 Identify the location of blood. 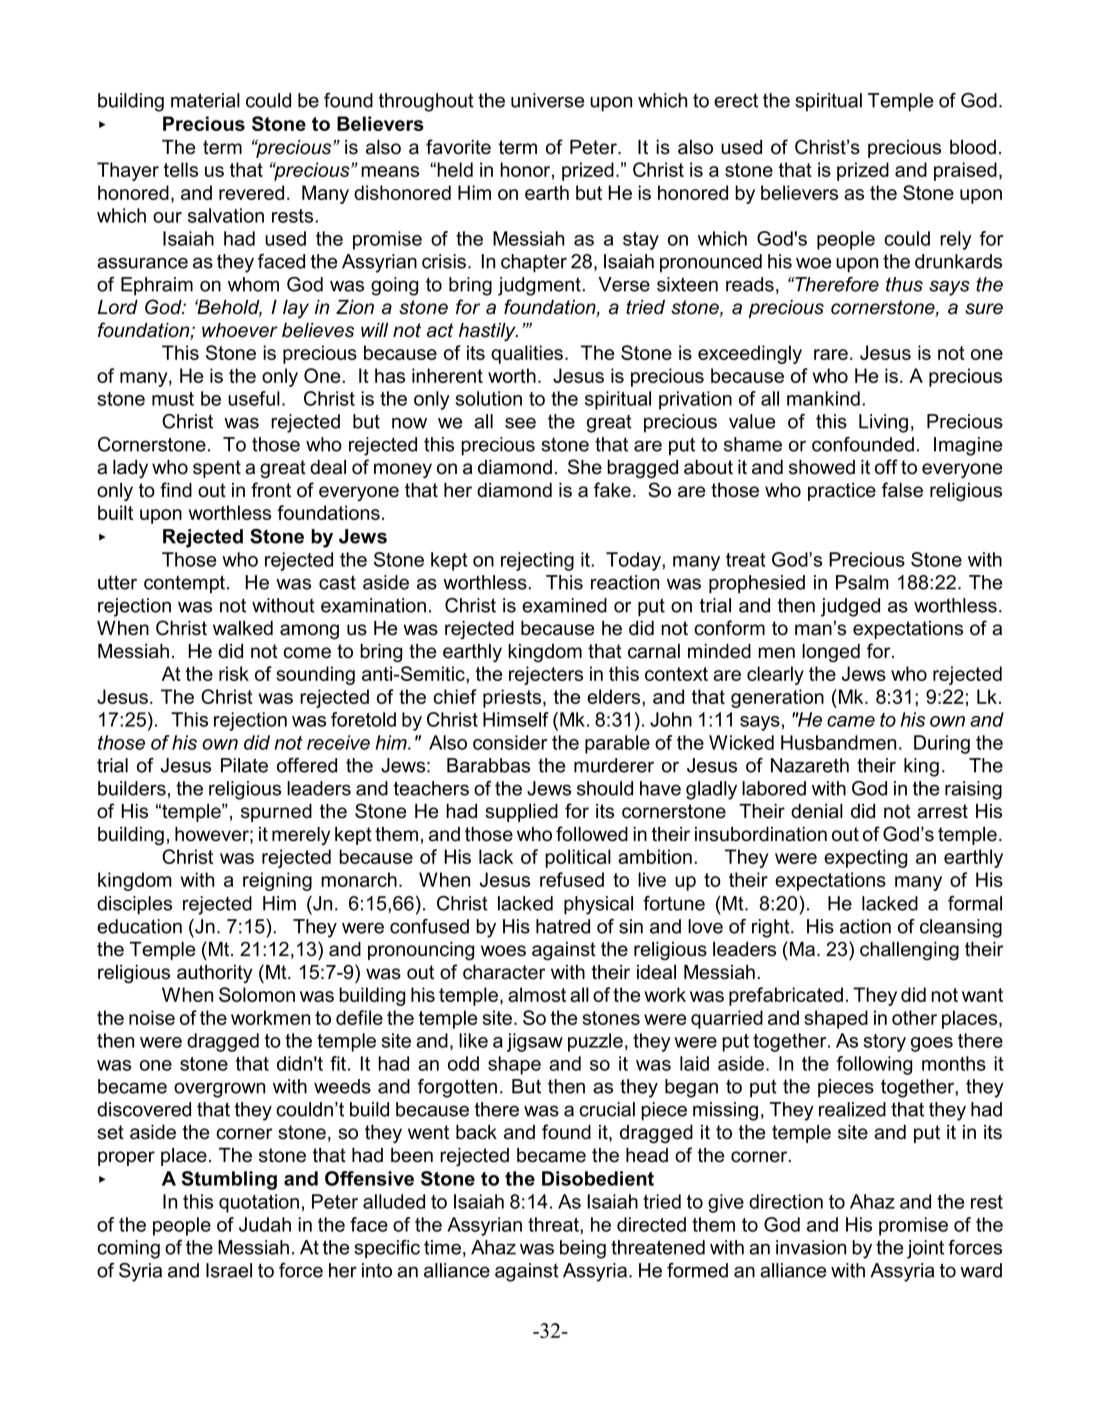
(973, 147).
